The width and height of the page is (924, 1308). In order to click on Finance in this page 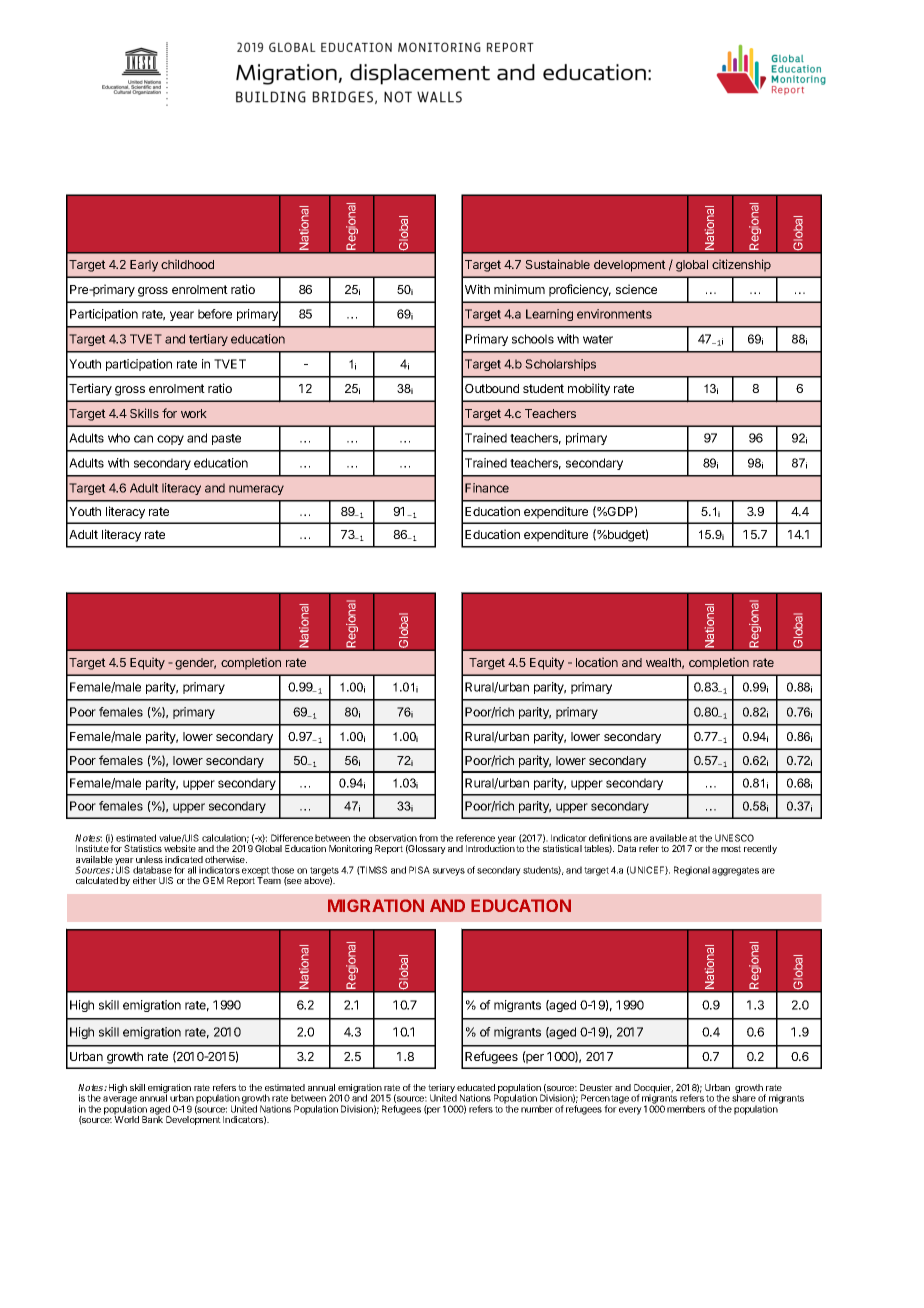, I will do `click(487, 488)`.
